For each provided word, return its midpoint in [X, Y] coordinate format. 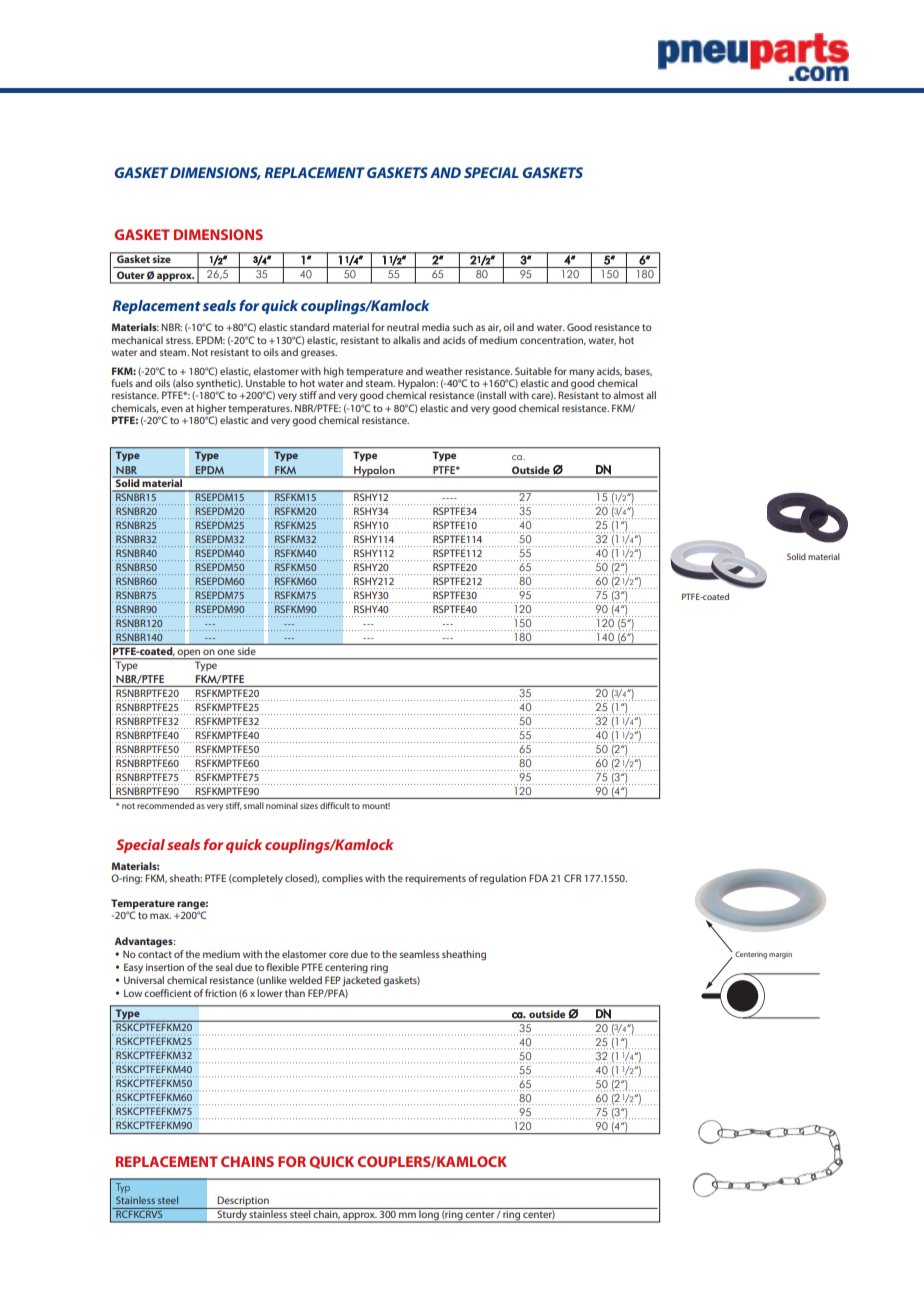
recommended [165, 805]
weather [444, 371]
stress [179, 340]
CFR [572, 878]
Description [243, 1202]
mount [376, 806]
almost [628, 395]
